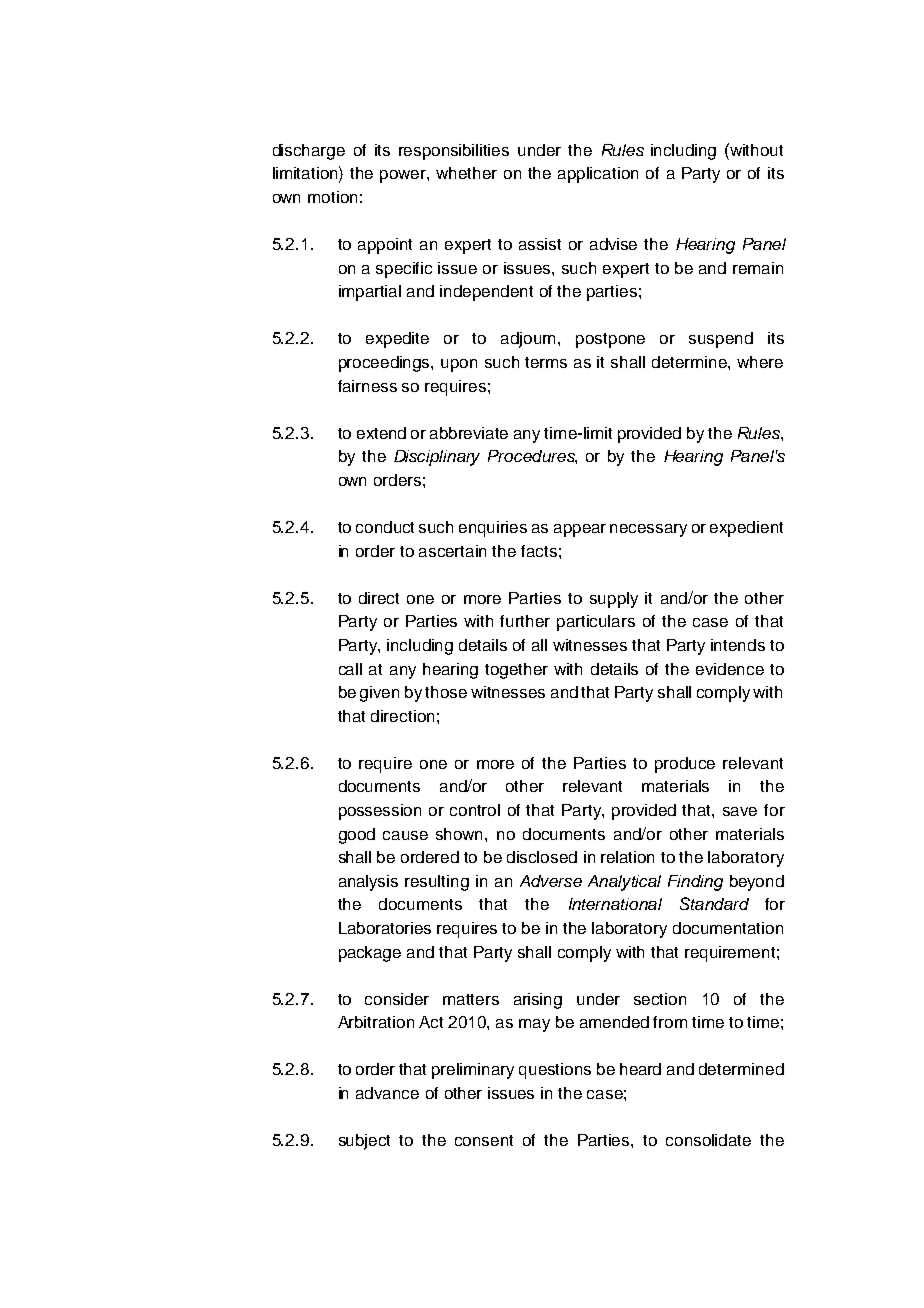 The height and width of the screenshot is (1308, 924). Describe the element at coordinates (350, 669) in the screenshot. I see `call` at that location.
